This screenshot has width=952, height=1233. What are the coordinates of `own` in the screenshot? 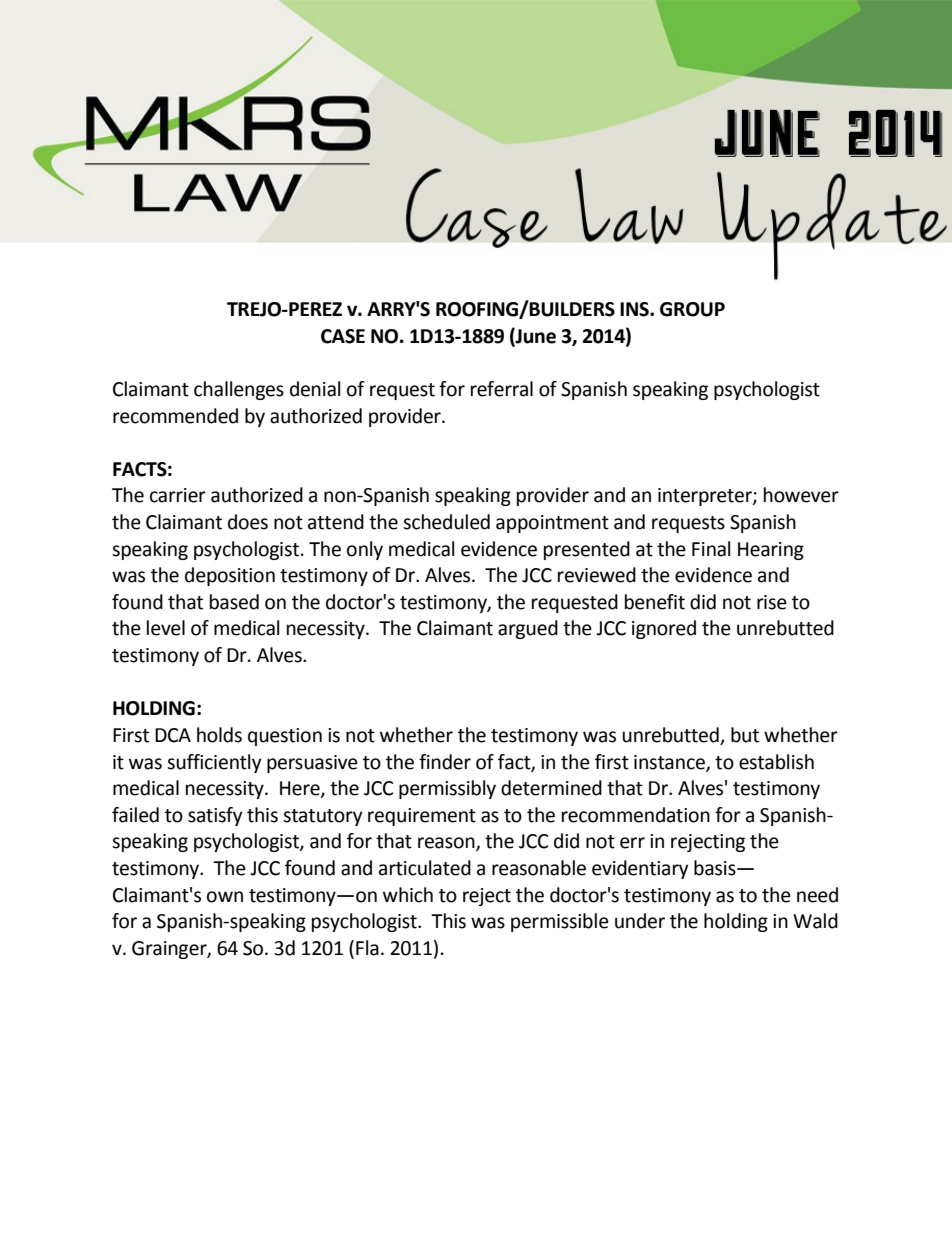 It's located at (225, 897).
